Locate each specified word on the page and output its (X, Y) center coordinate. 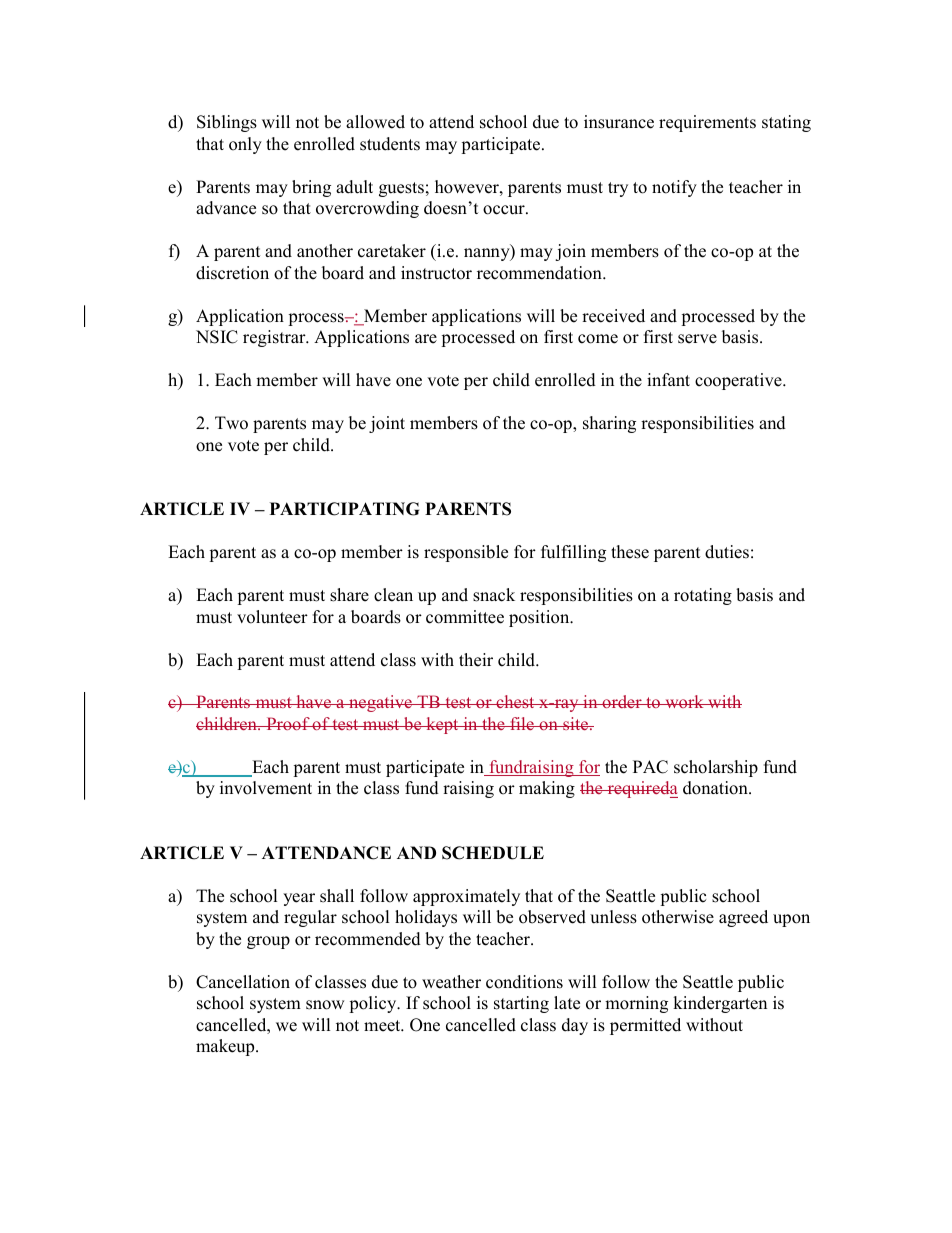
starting (521, 1004)
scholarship (716, 768)
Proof (288, 723)
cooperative (739, 381)
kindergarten (720, 1004)
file (522, 723)
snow (325, 1005)
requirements (707, 123)
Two (231, 423)
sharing (609, 424)
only (245, 145)
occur (505, 210)
